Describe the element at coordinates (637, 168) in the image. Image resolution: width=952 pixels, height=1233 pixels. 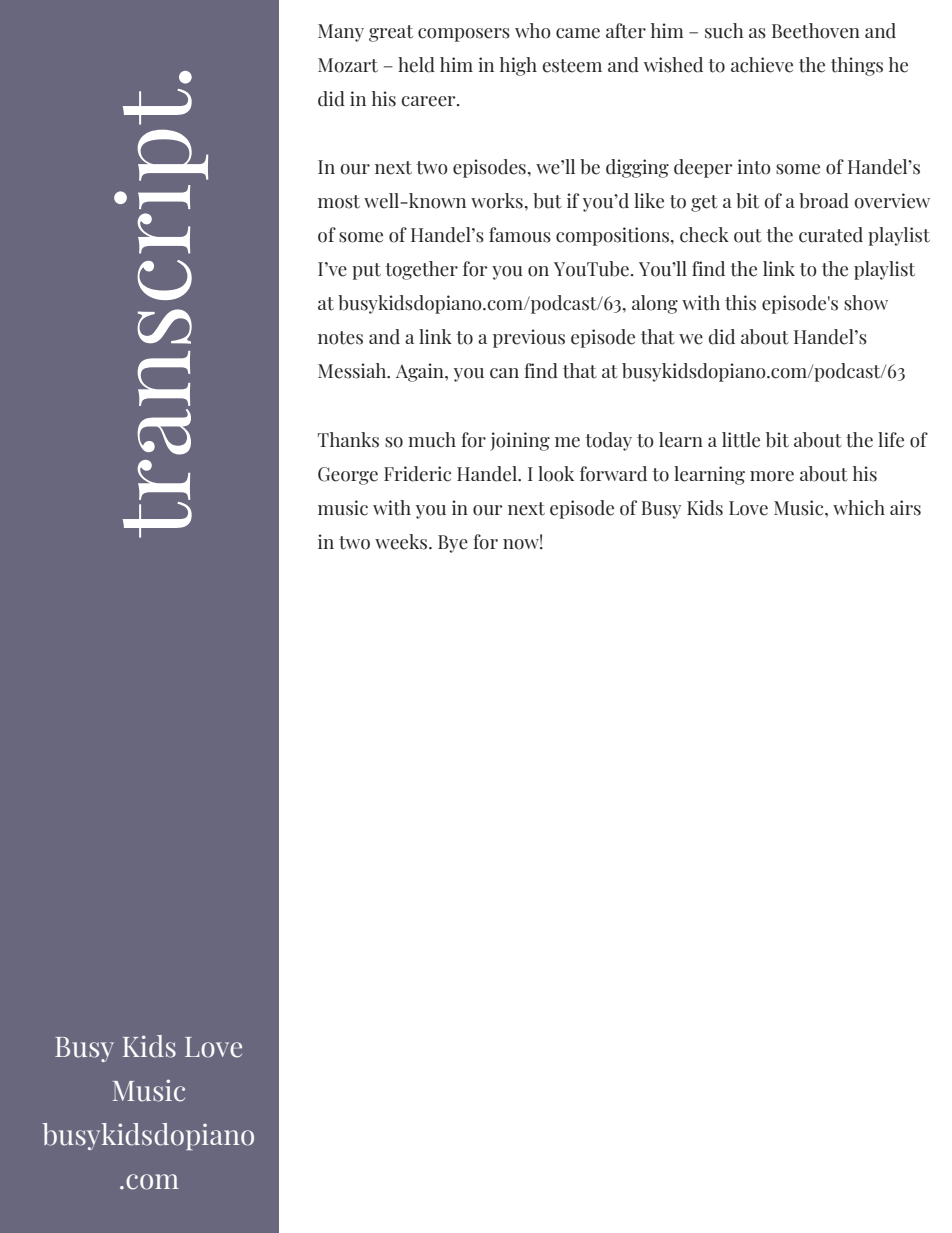
I see `digging` at that location.
